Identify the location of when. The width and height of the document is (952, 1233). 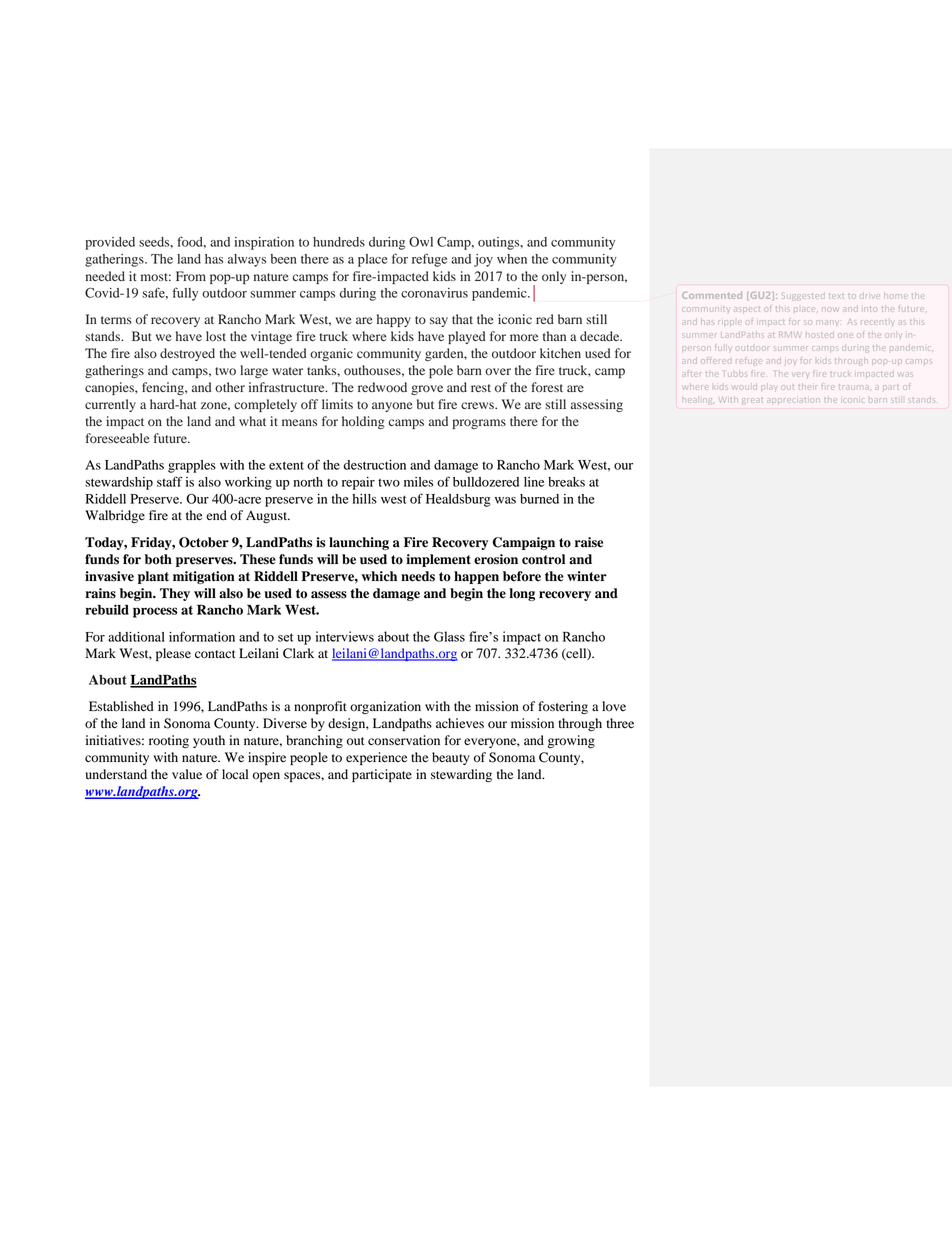
(512, 259).
